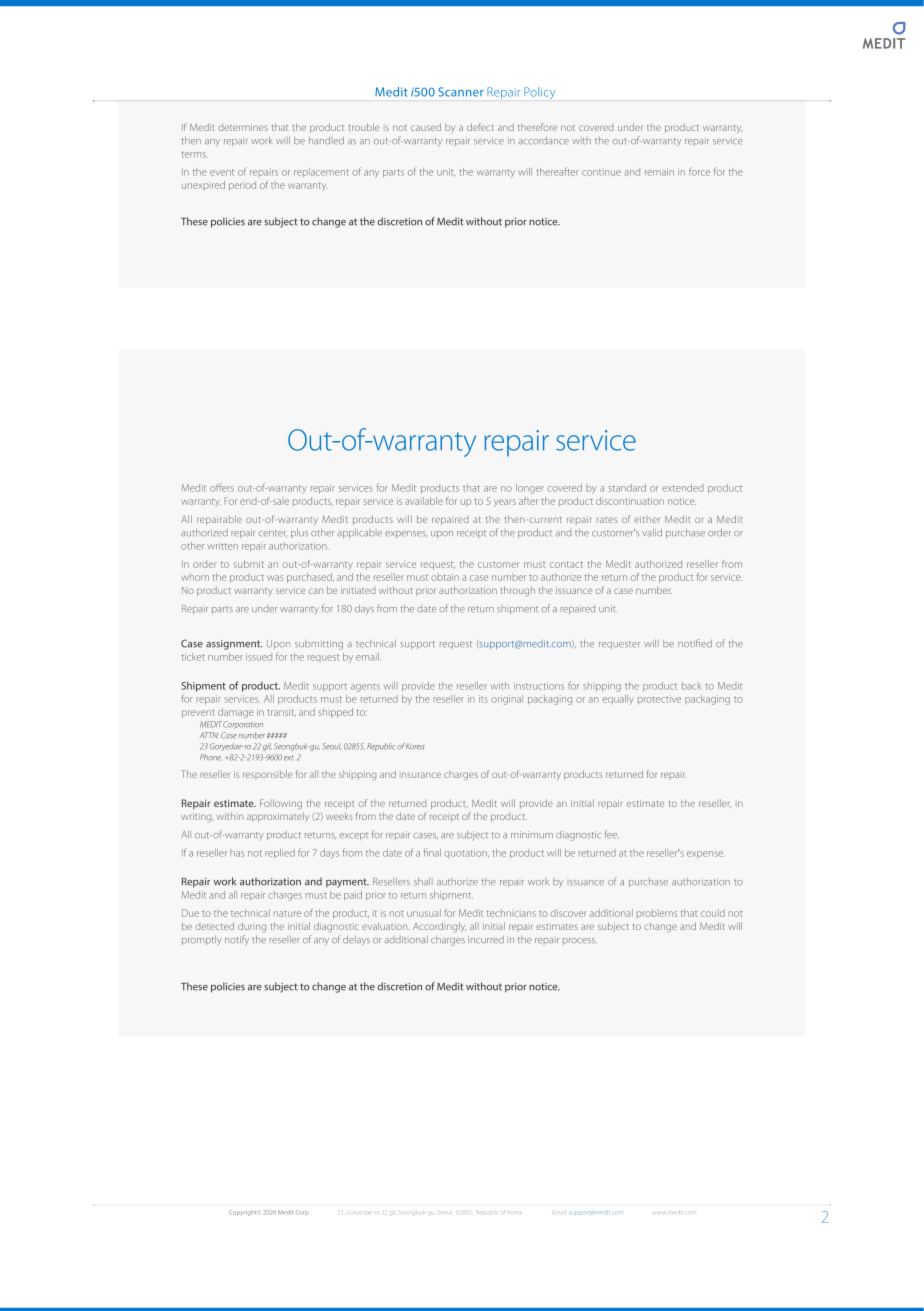 The height and width of the document is (1311, 924). Describe the element at coordinates (243, 127) in the document. I see `determines` at that location.
